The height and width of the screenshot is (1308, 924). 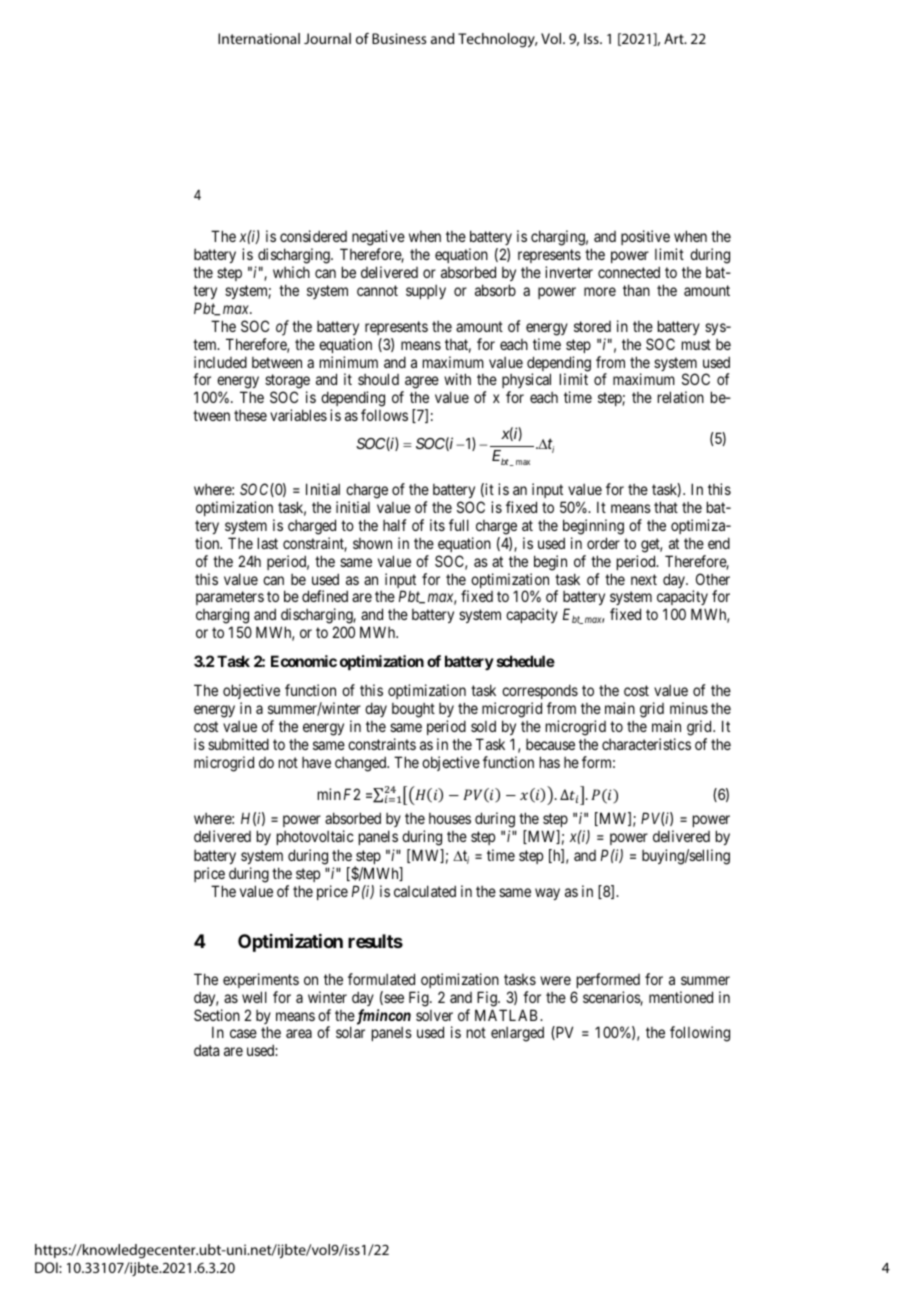 What do you see at coordinates (261, 980) in the screenshot?
I see `experiments` at bounding box center [261, 980].
